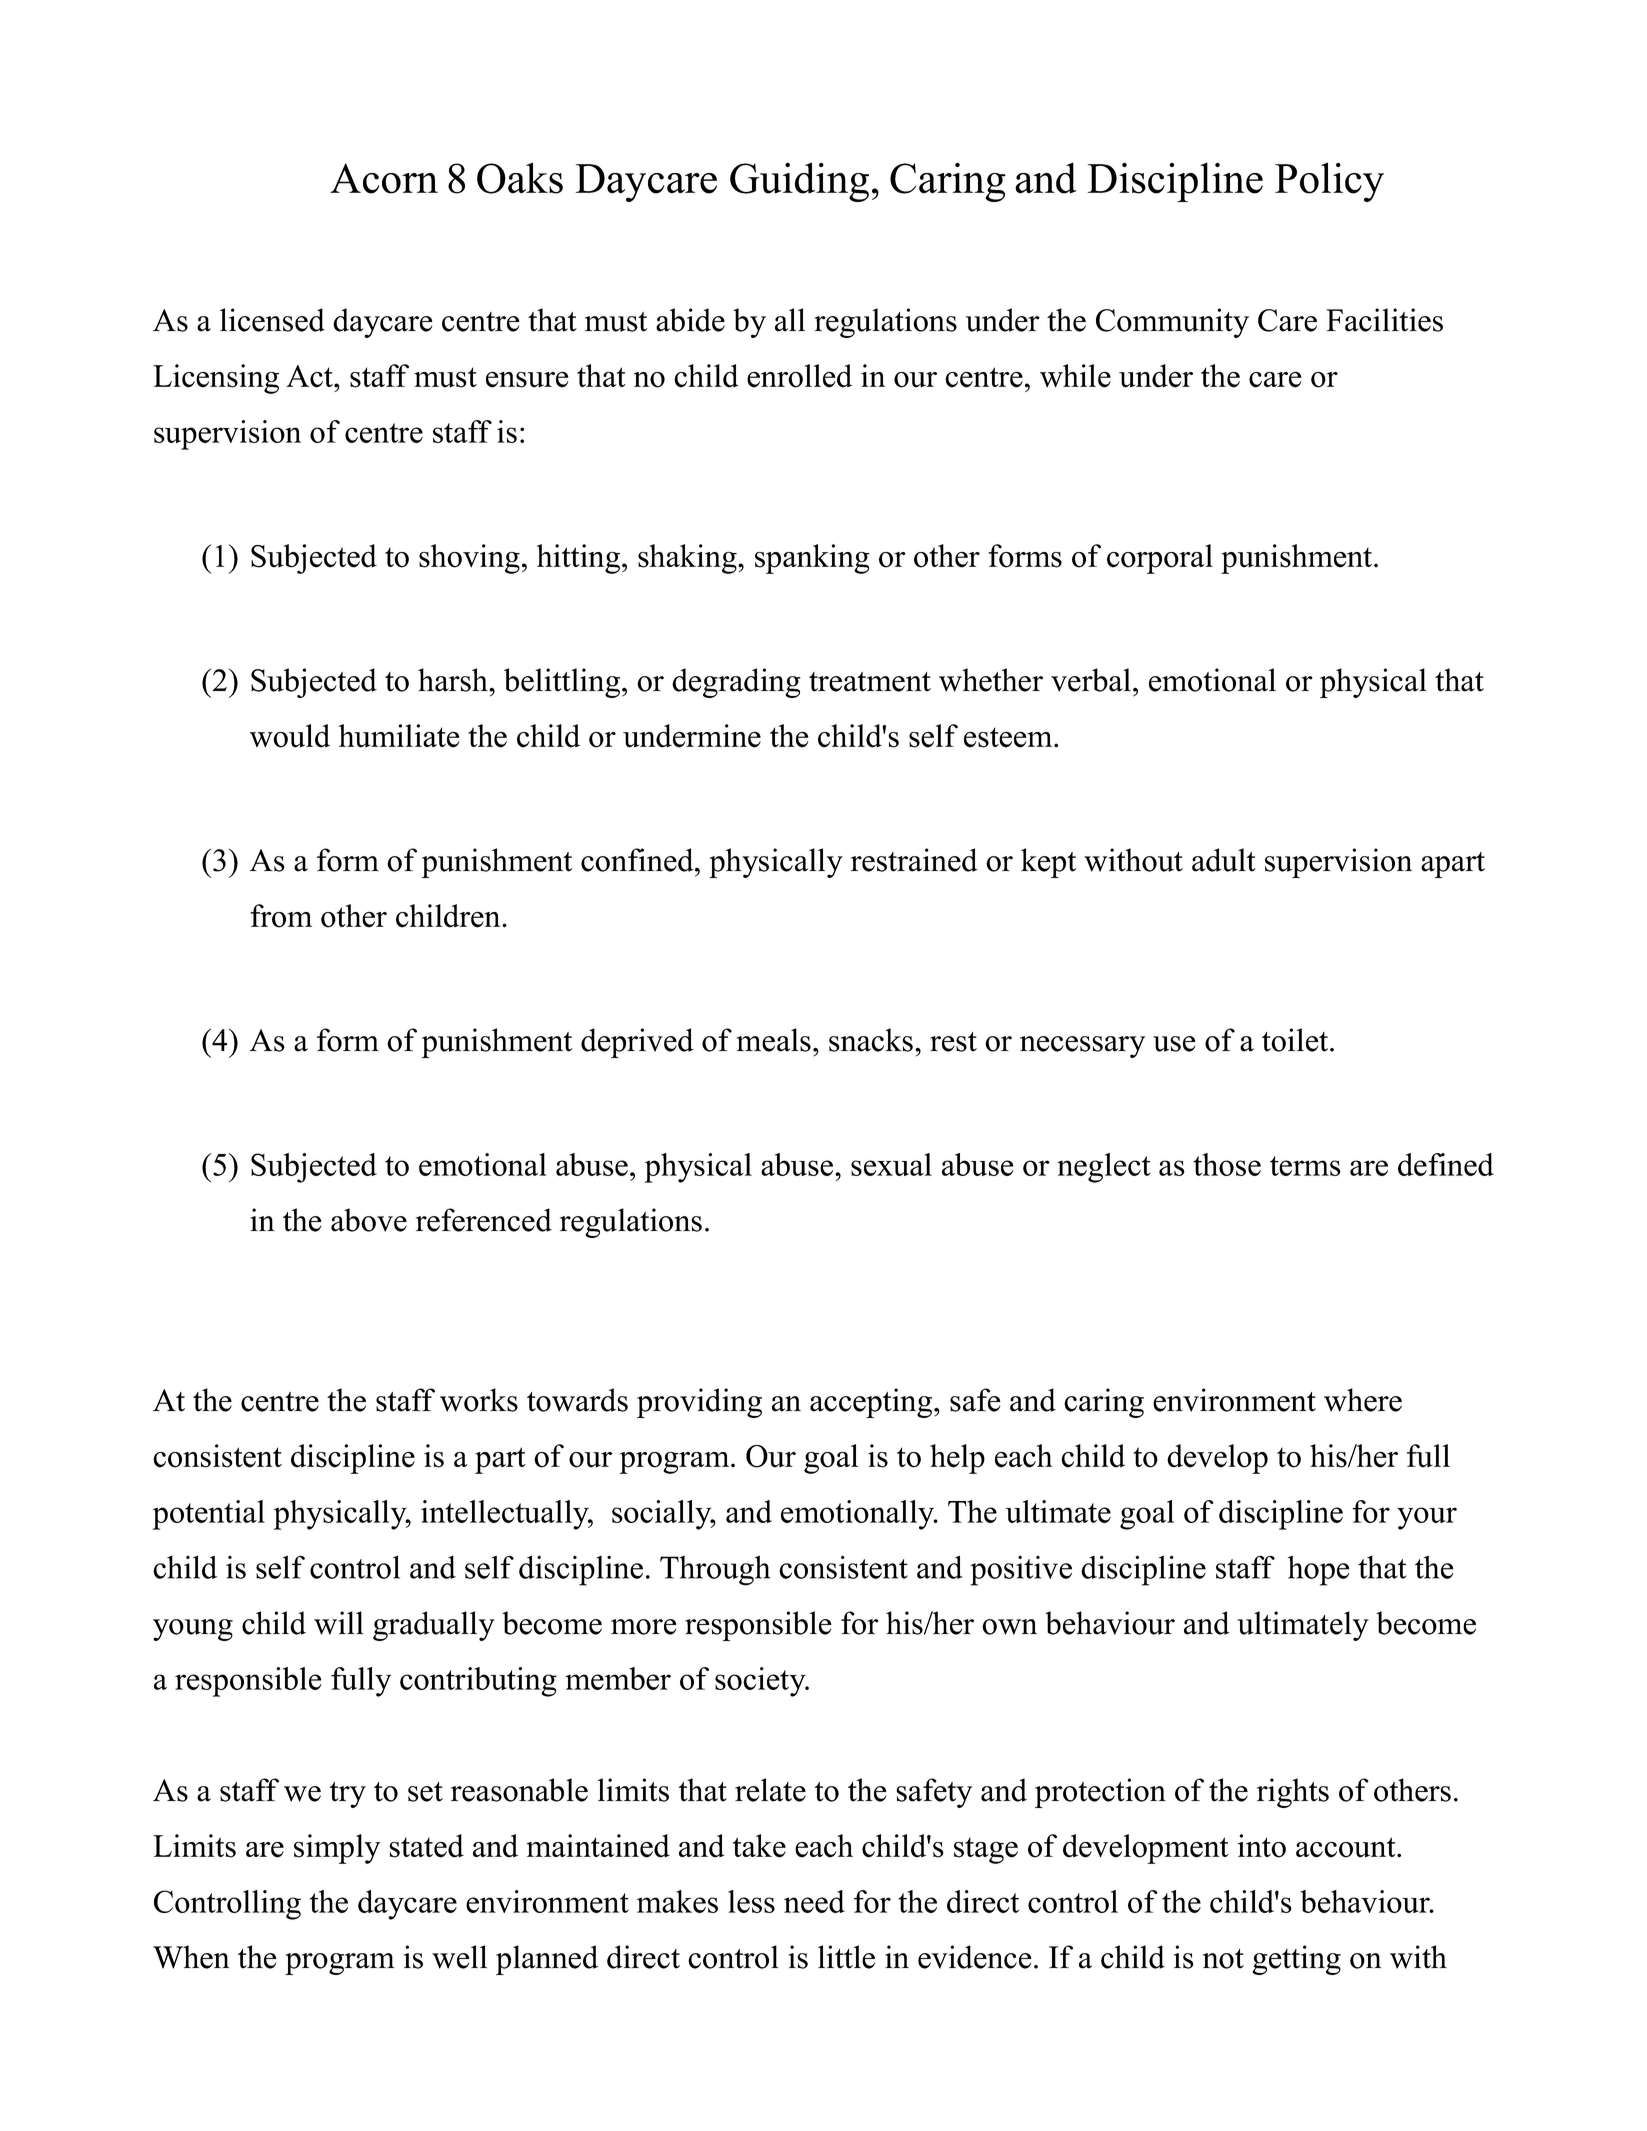 The height and width of the screenshot is (2131, 1647). I want to click on harsh, so click(454, 680).
